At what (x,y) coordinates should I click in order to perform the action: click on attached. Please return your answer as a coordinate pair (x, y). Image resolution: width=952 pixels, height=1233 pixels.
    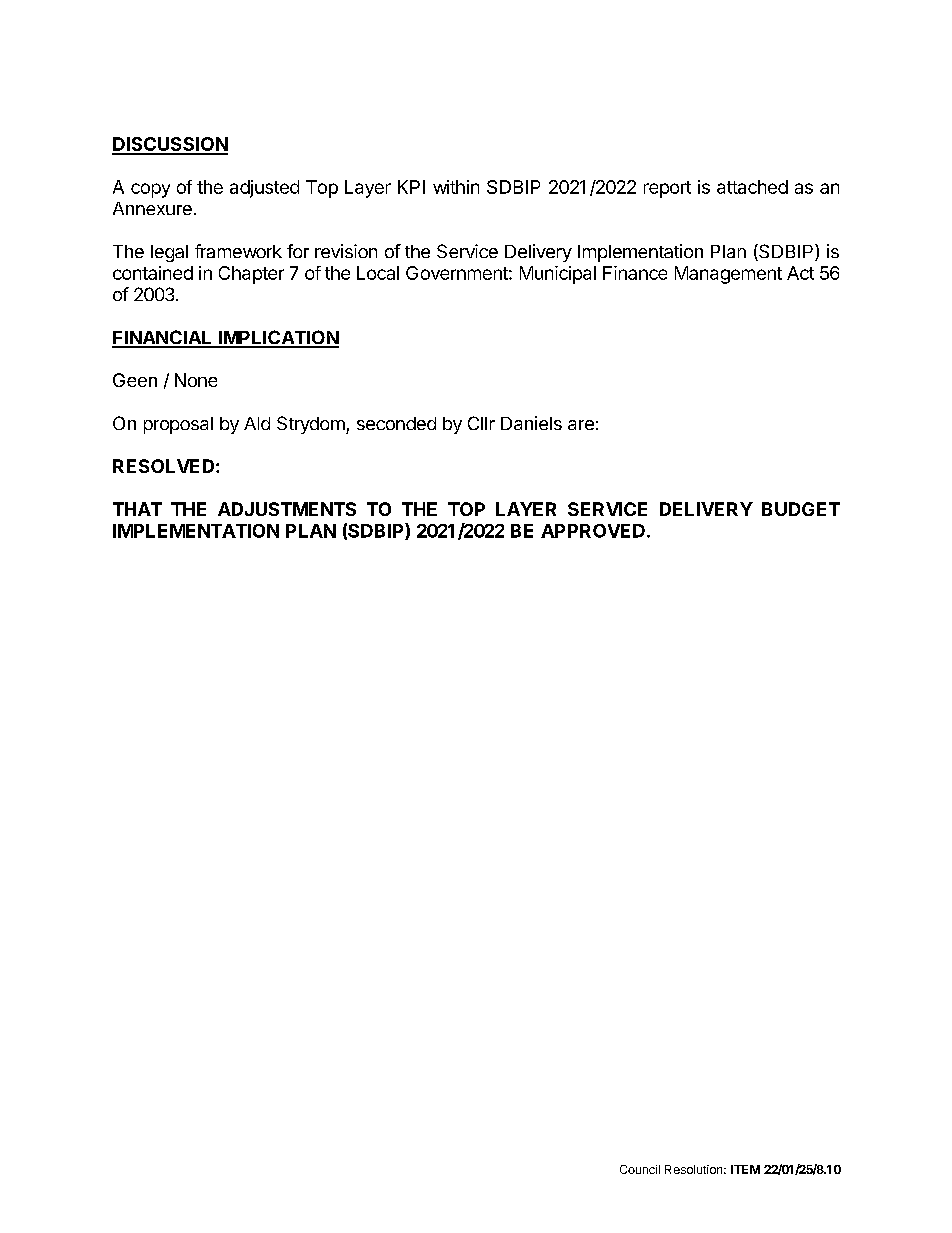
    Looking at the image, I should click on (752, 187).
